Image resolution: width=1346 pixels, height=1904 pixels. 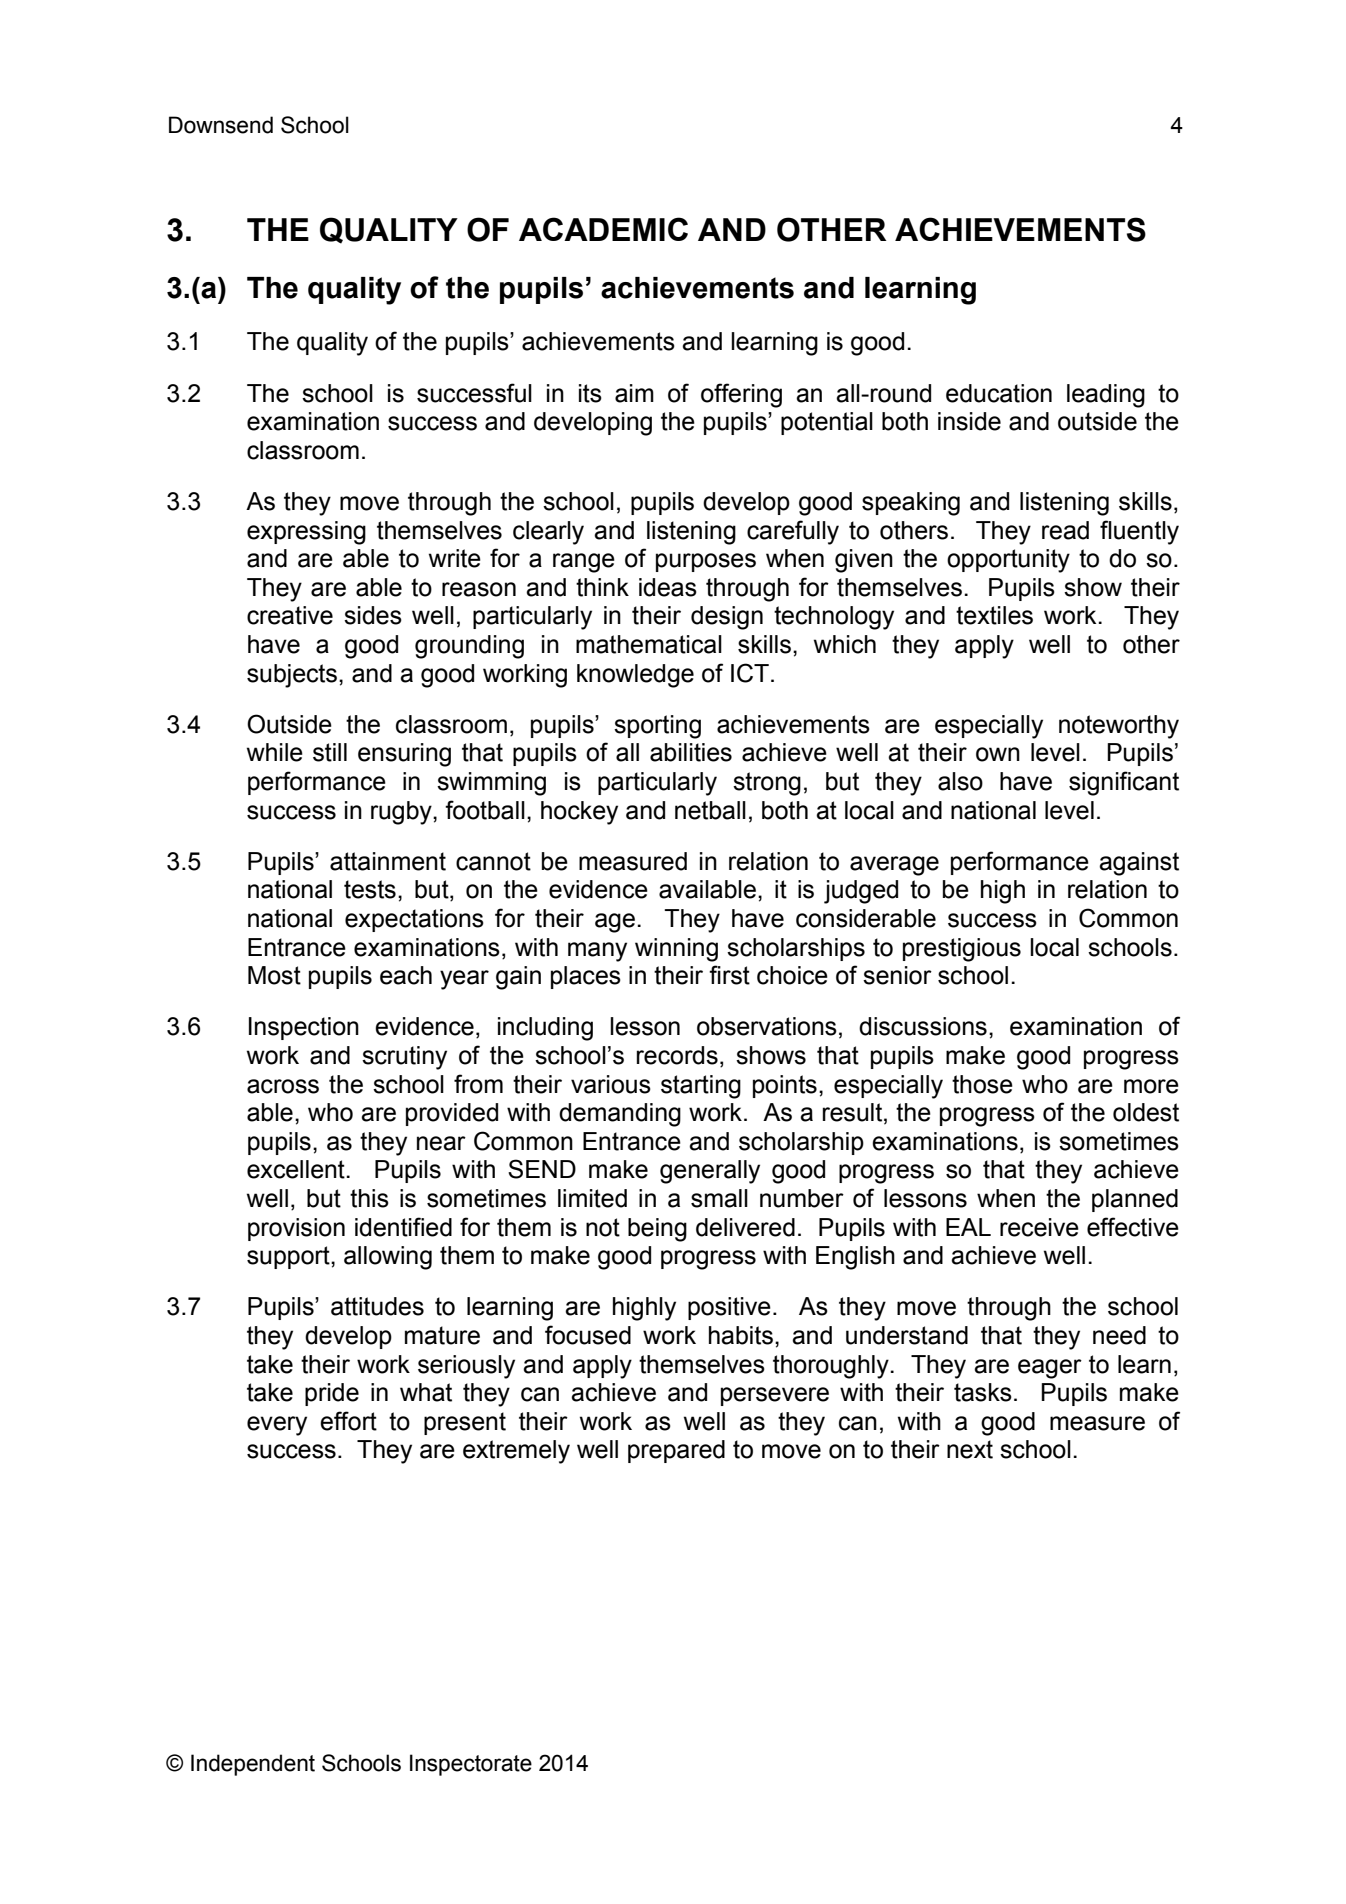 I want to click on offering, so click(x=741, y=395).
